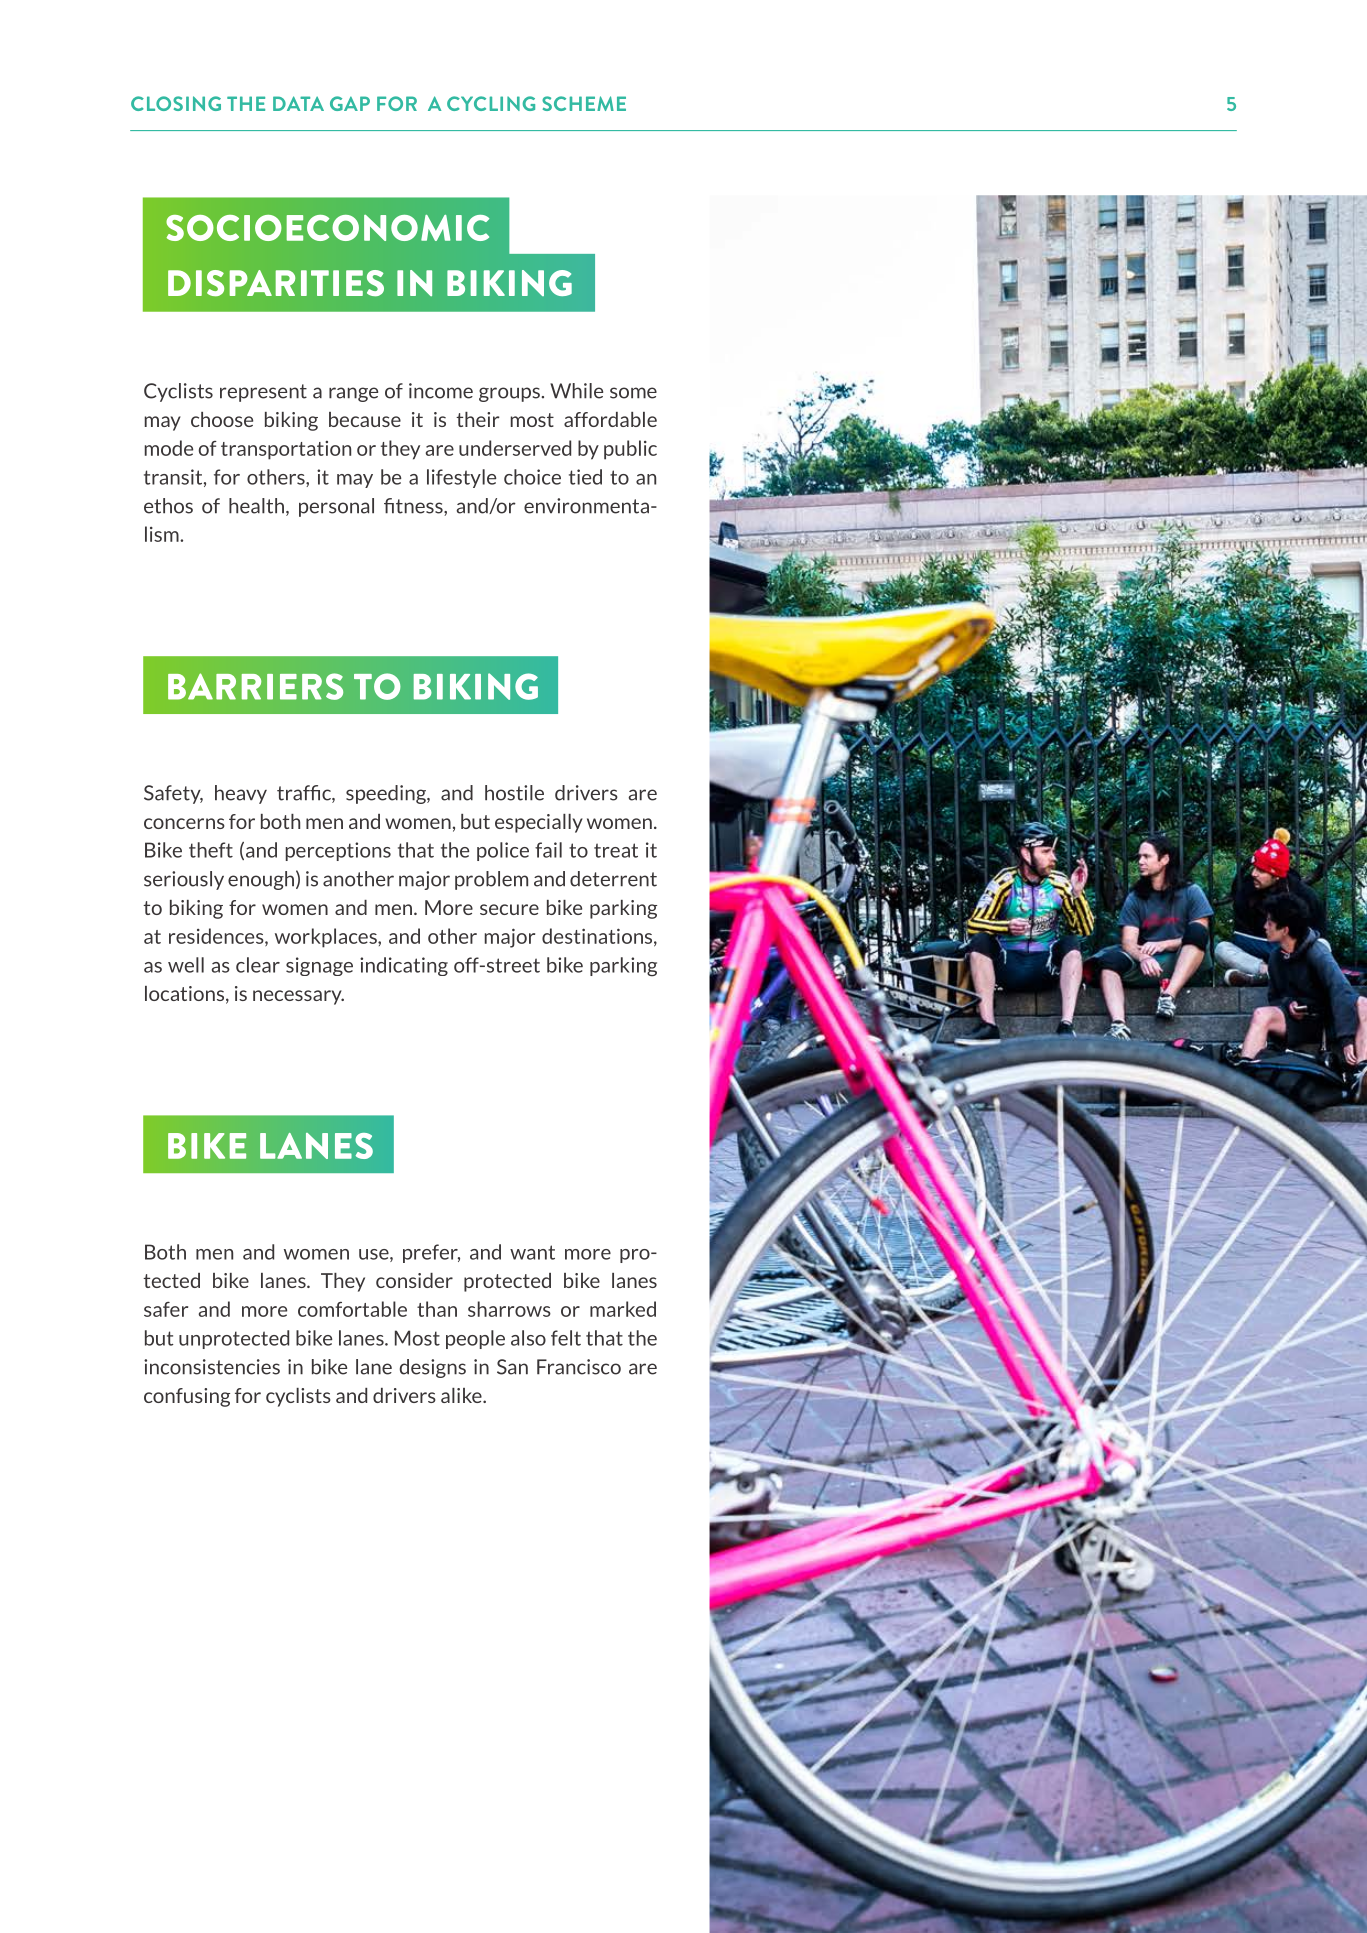  What do you see at coordinates (176, 103) in the page?
I see `CLOSING` at bounding box center [176, 103].
